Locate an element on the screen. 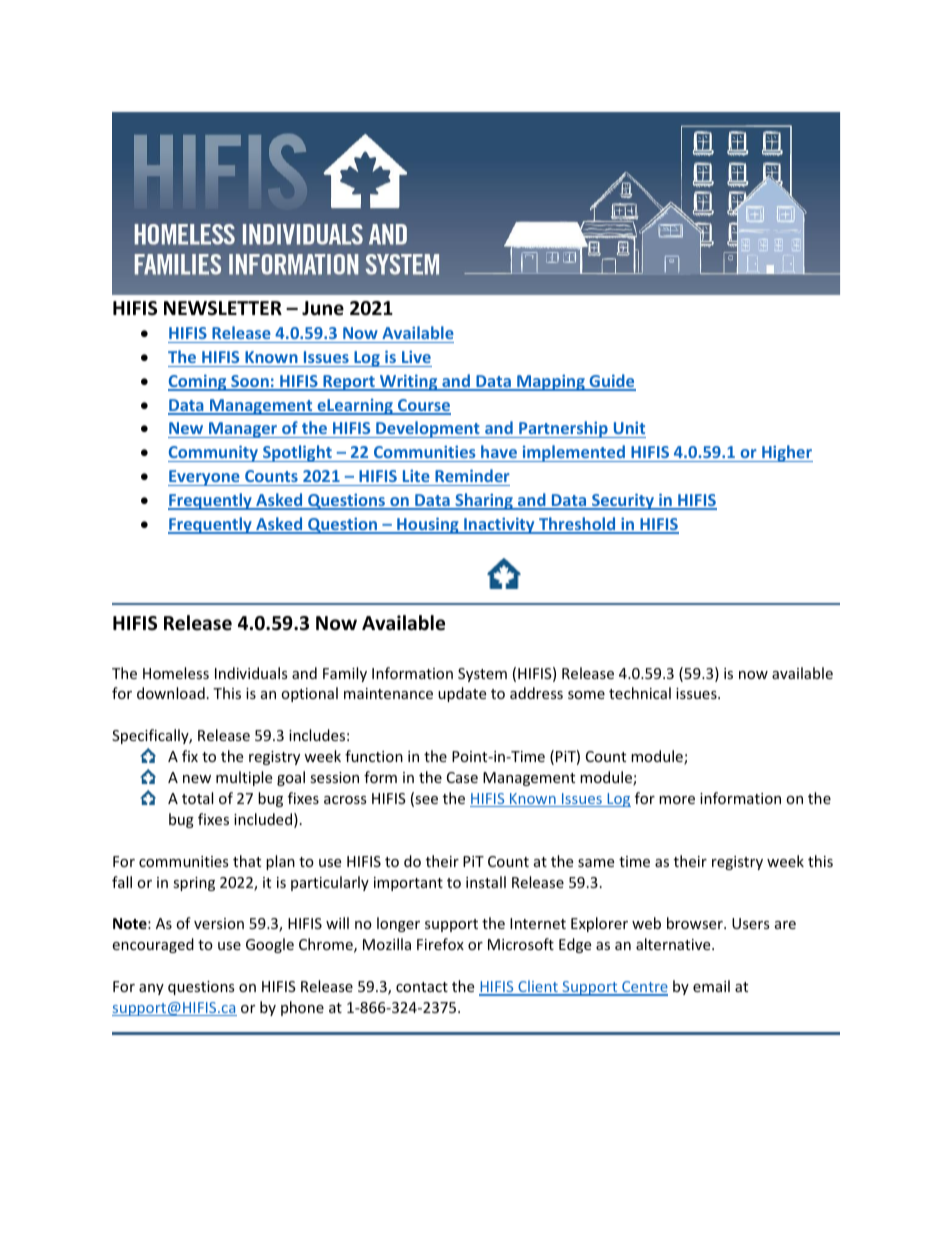 The height and width of the screenshot is (1233, 952). contact is located at coordinates (422, 987).
